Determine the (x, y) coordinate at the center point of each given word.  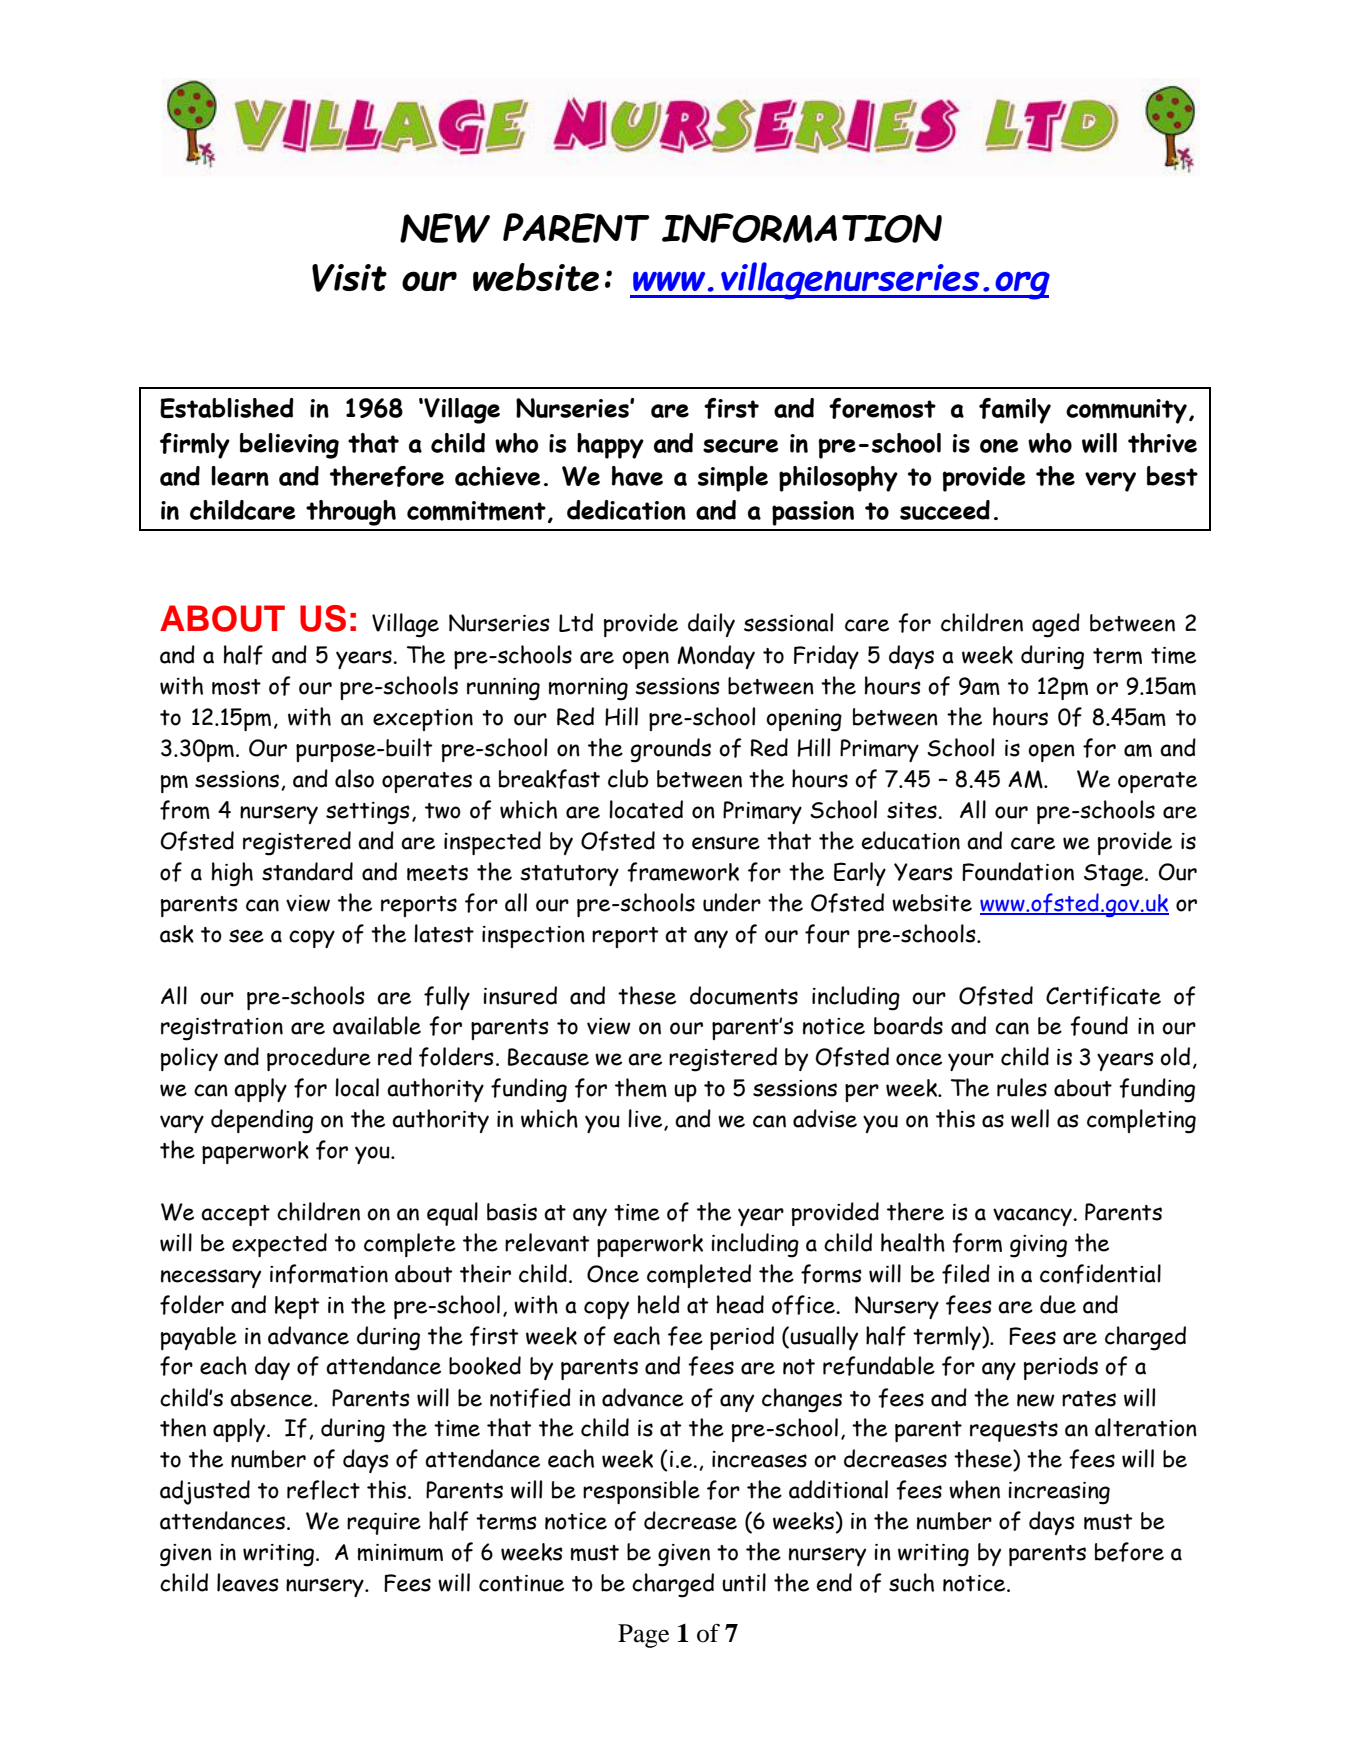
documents (744, 995)
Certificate (1103, 996)
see (246, 936)
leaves (248, 1582)
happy (610, 446)
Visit (349, 278)
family (1015, 411)
